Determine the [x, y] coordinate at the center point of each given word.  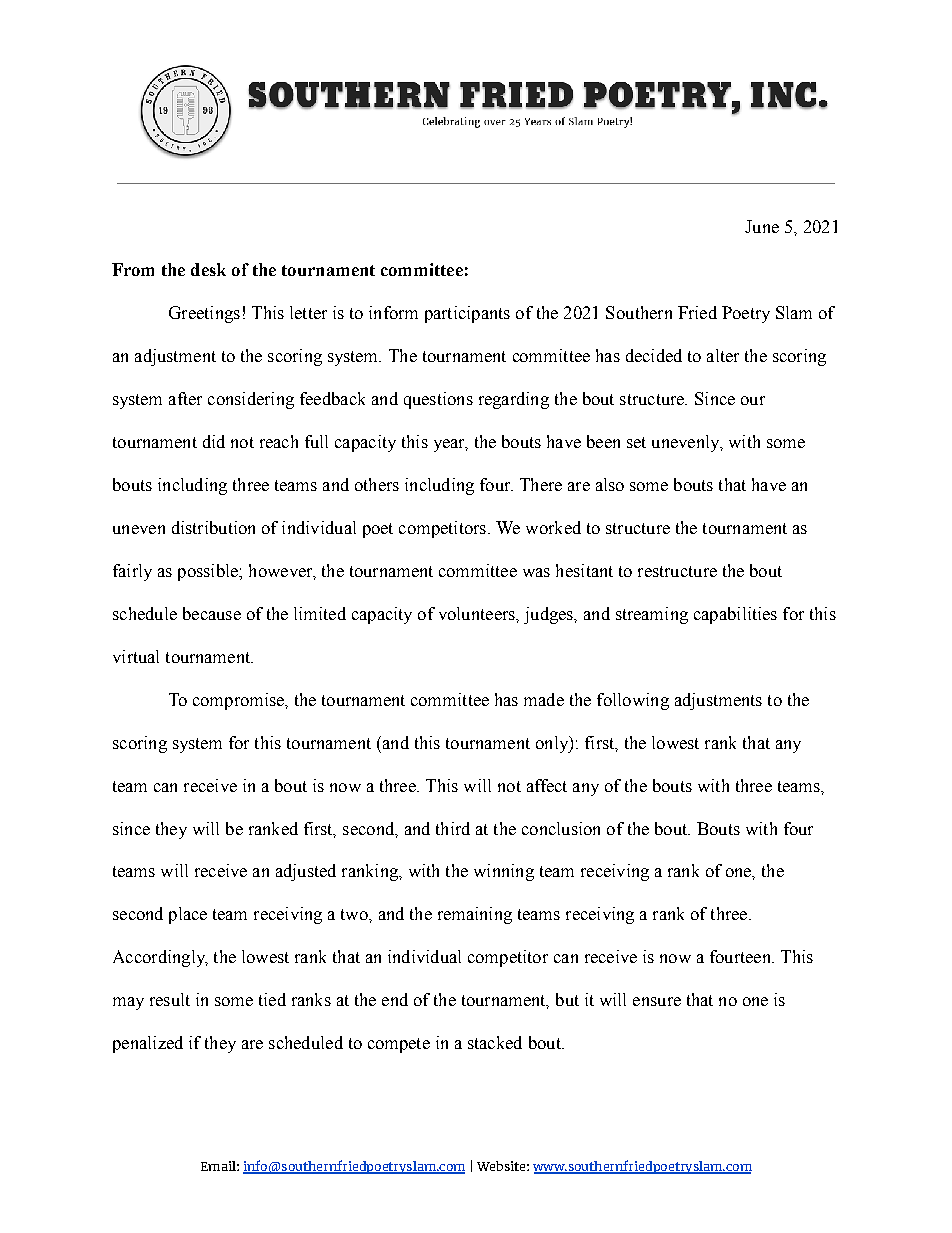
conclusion [561, 828]
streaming [652, 615]
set [636, 442]
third [453, 828]
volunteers [478, 613]
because [212, 613]
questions [438, 400]
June [762, 226]
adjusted [306, 872]
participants [467, 314]
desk [208, 269]
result [170, 999]
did [214, 441]
